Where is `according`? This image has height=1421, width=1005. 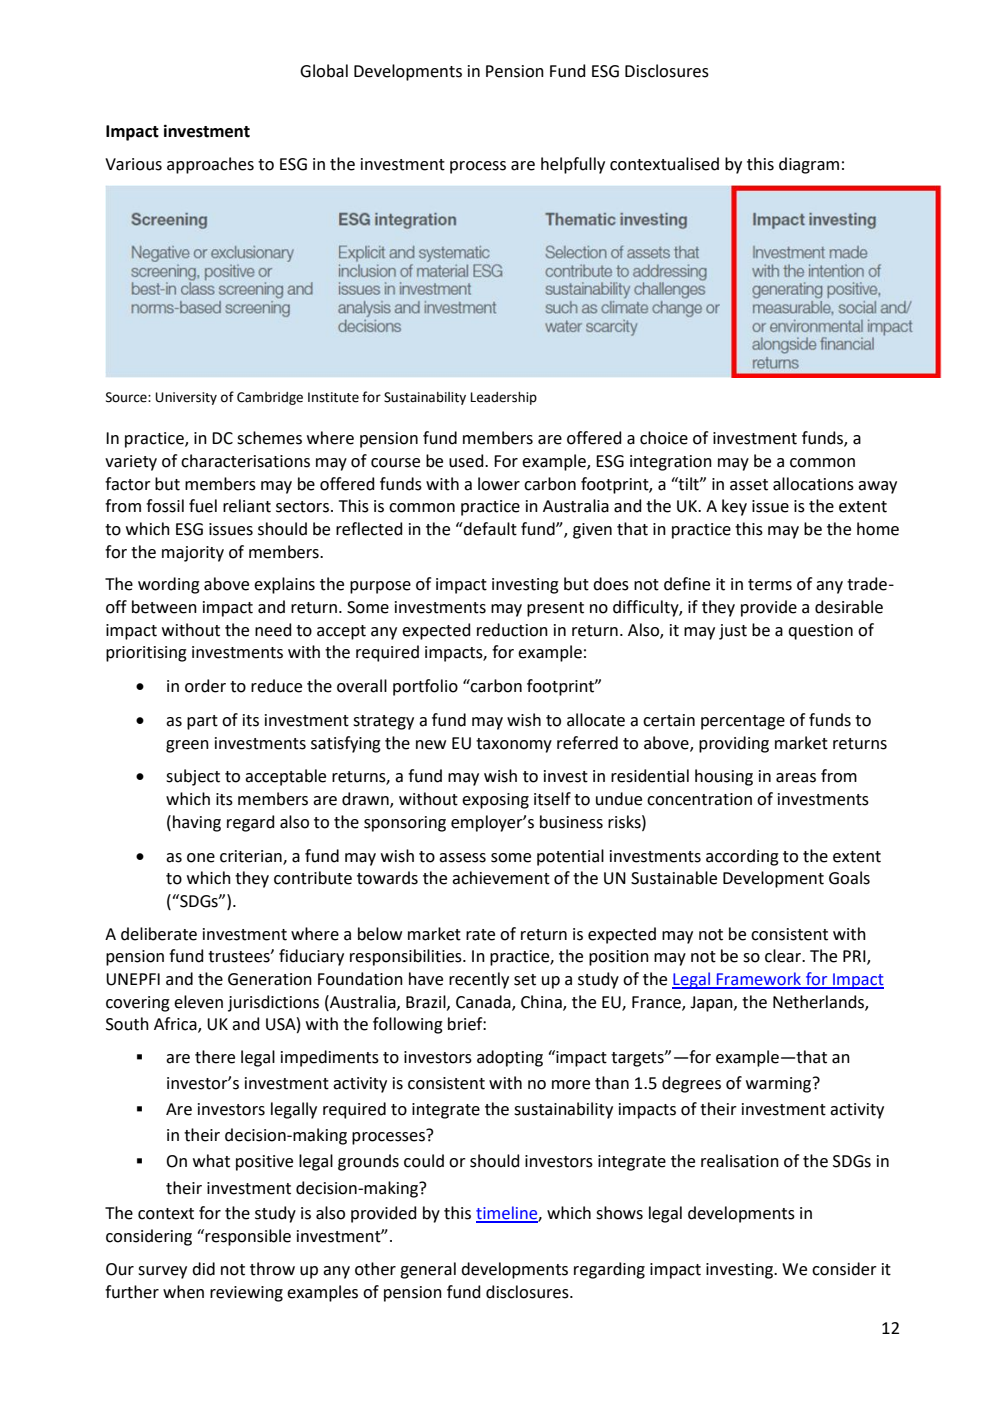 according is located at coordinates (742, 857).
